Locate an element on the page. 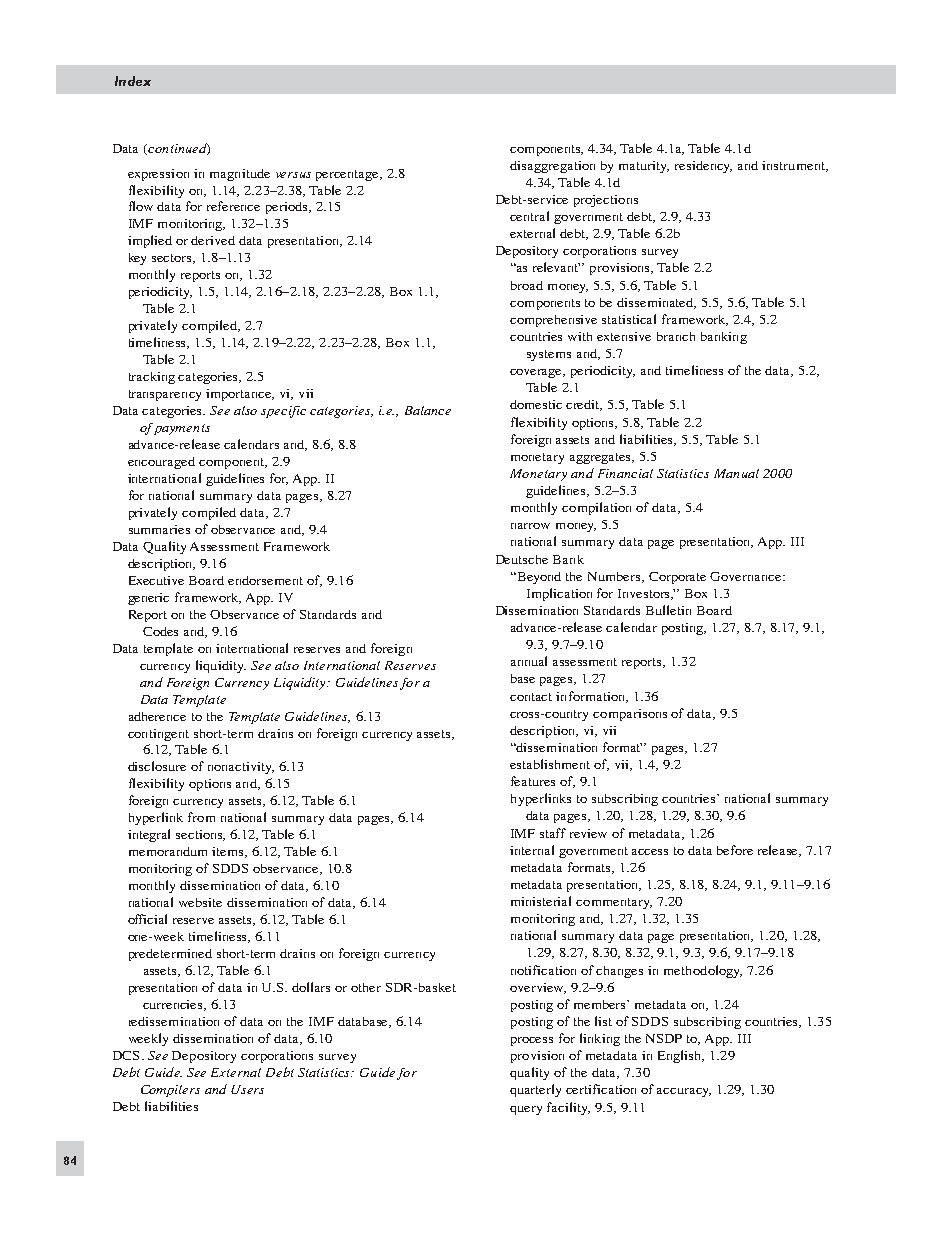 This image has height=1233, width=952. Governance is located at coordinates (747, 576).
